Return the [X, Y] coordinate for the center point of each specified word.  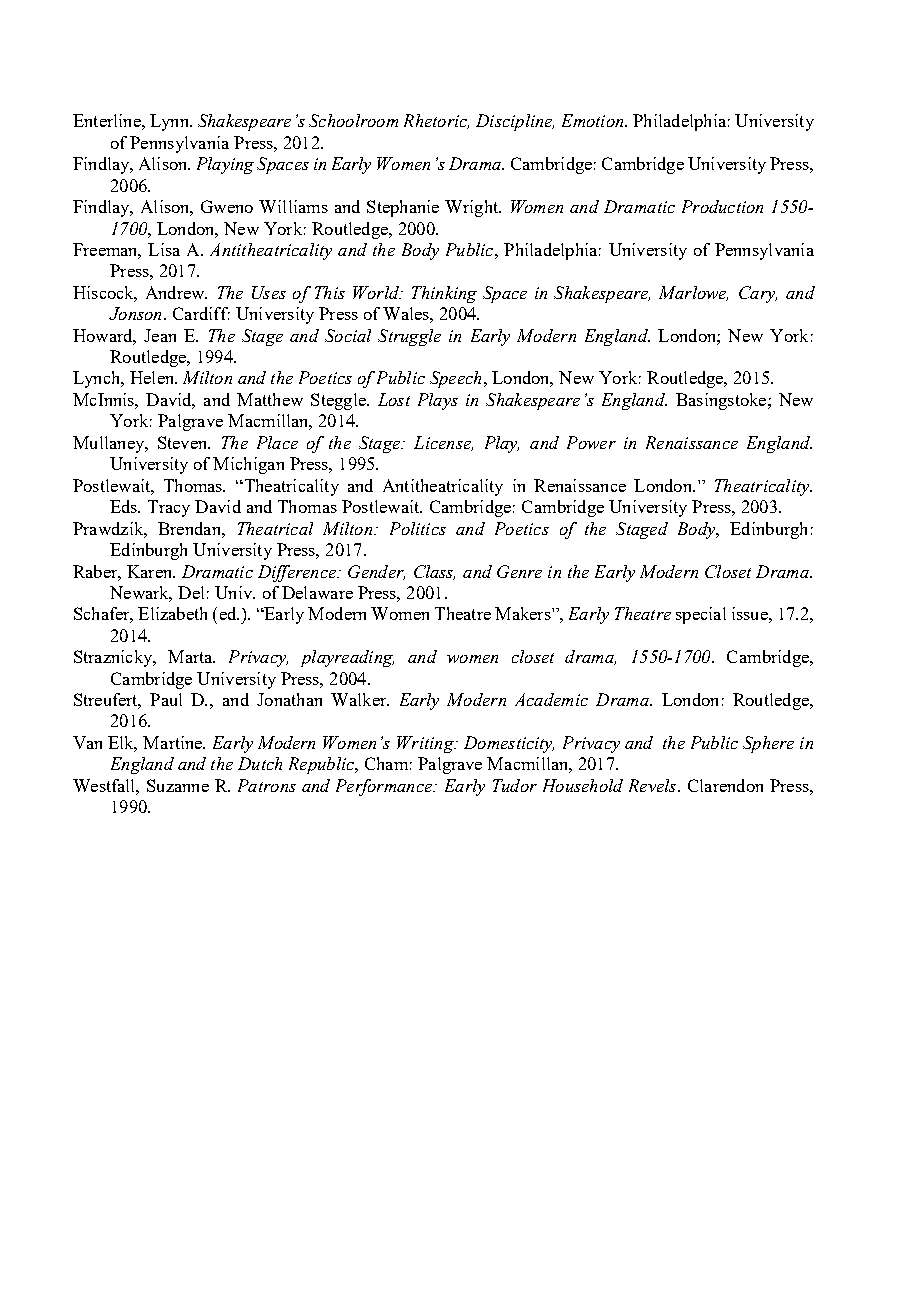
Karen [150, 571]
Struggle [409, 337]
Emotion [594, 120]
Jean [160, 335]
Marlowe [693, 293]
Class [434, 572]
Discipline [515, 122]
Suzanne [178, 785]
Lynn [170, 122]
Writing [426, 744]
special [701, 615]
